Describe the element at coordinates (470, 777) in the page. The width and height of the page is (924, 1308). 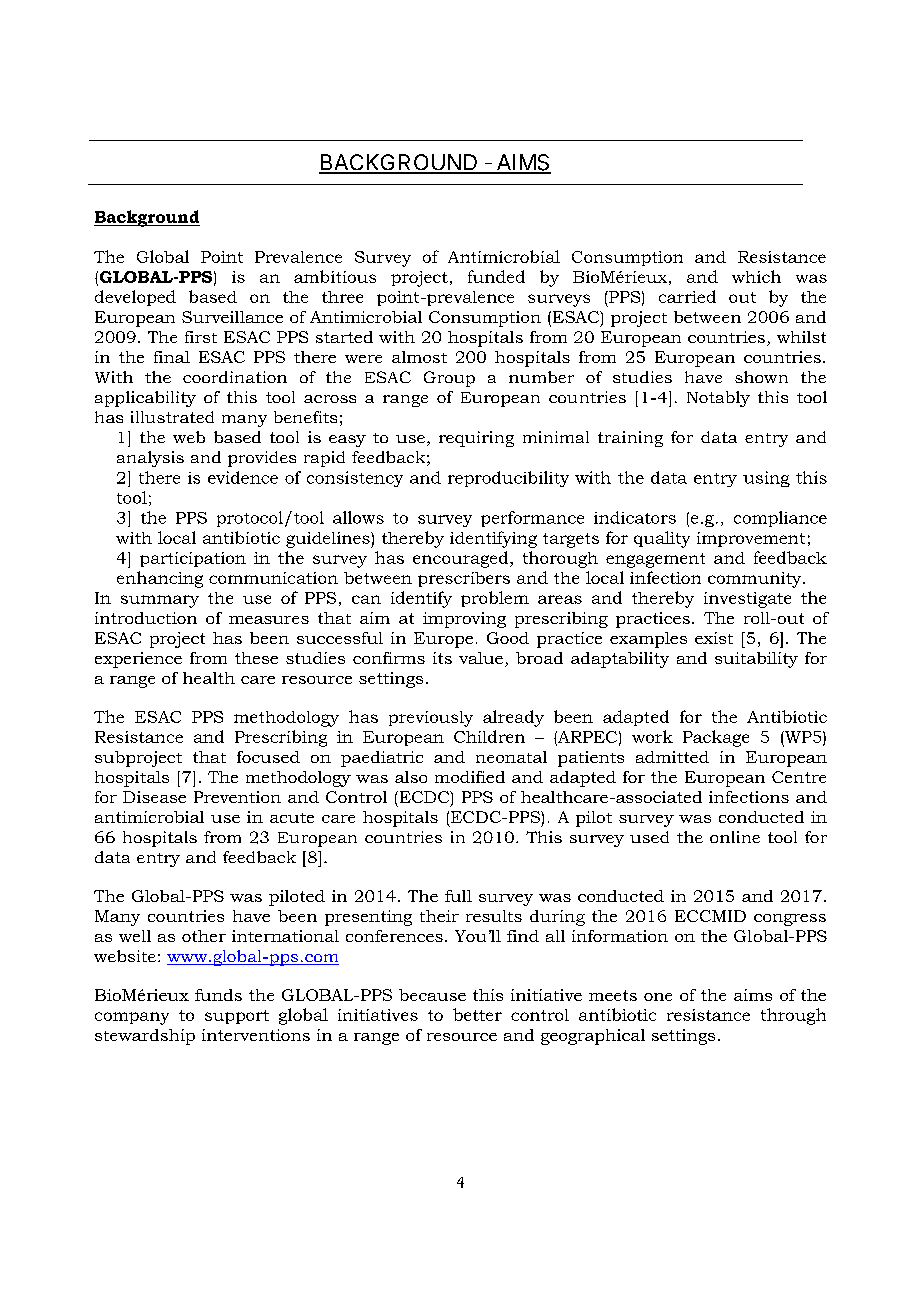
I see `modified` at that location.
